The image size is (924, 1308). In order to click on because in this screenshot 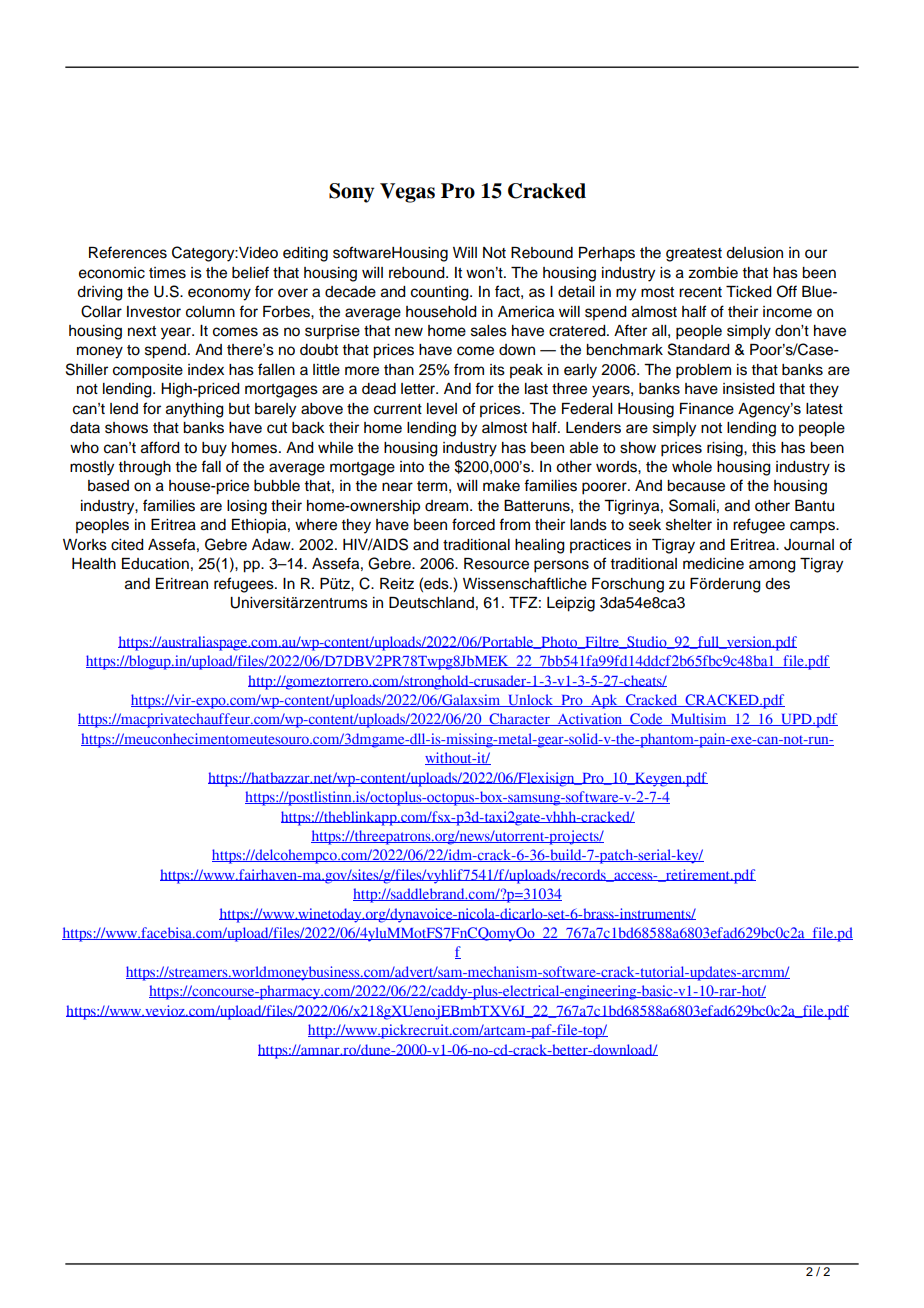, I will do `click(696, 486)`.
